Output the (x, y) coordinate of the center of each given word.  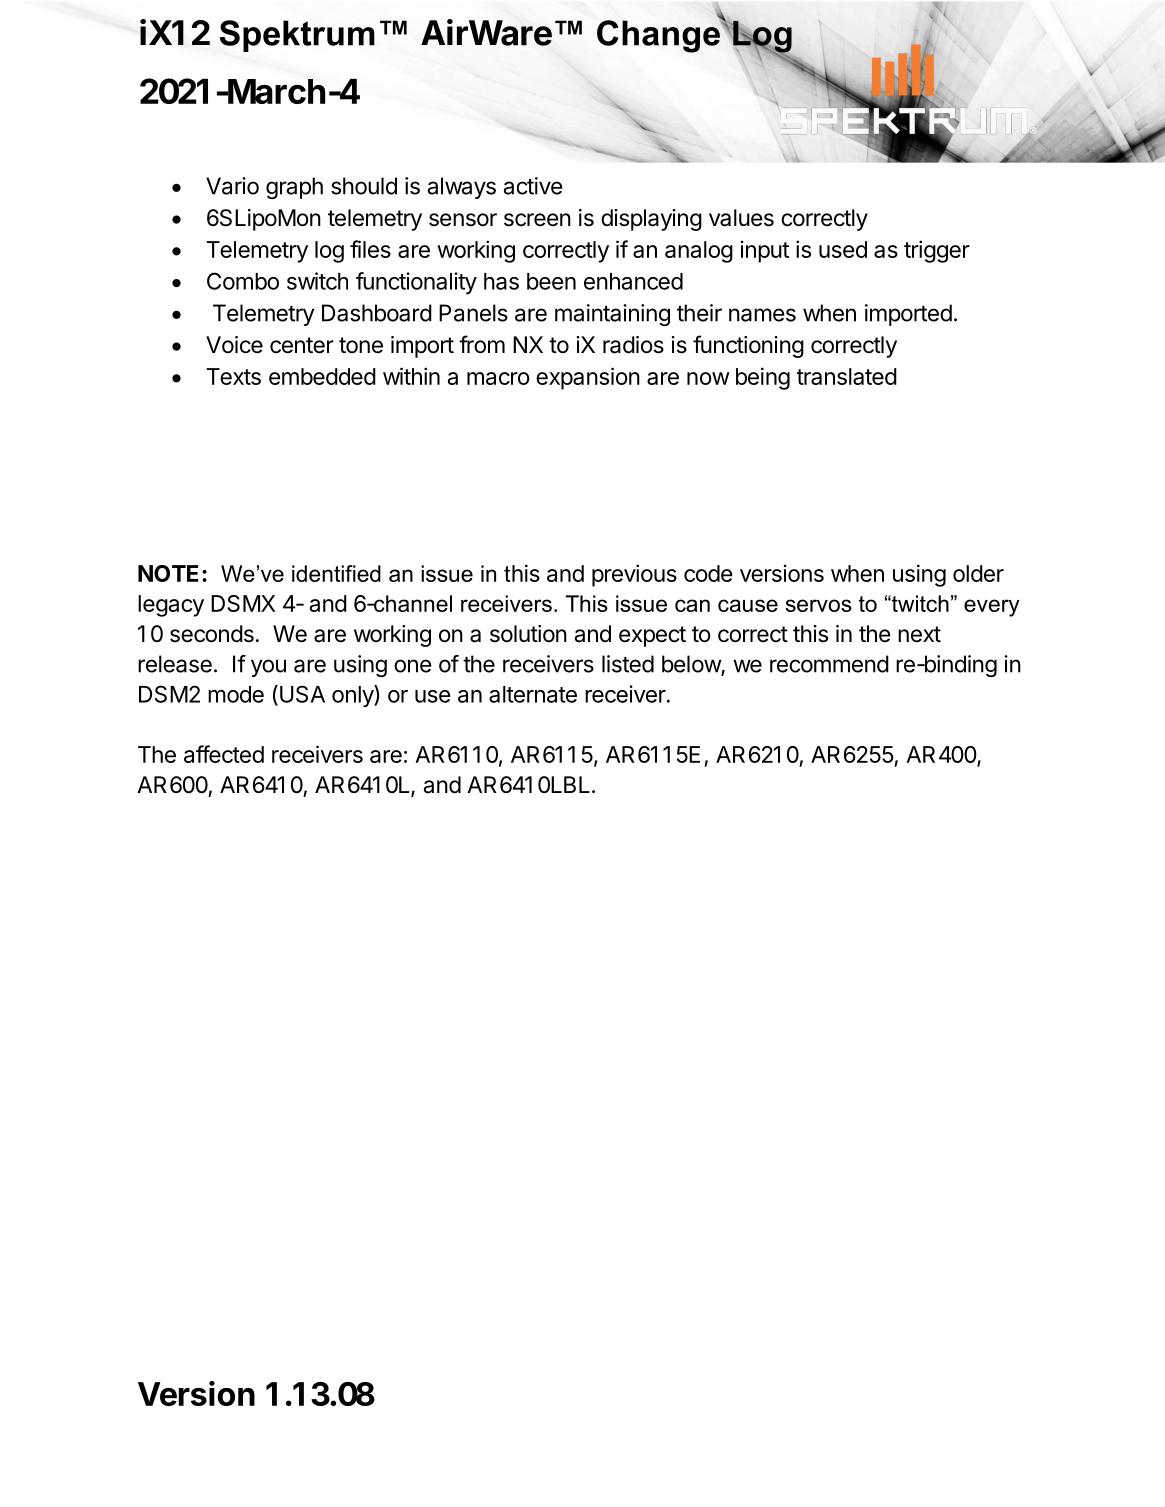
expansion (588, 378)
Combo (243, 281)
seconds (212, 634)
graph (294, 188)
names (762, 315)
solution (528, 634)
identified (336, 573)
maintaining (612, 315)
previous (634, 575)
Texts (234, 376)
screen (537, 220)
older (978, 573)
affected (224, 754)
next (919, 634)
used (843, 249)
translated (847, 376)
